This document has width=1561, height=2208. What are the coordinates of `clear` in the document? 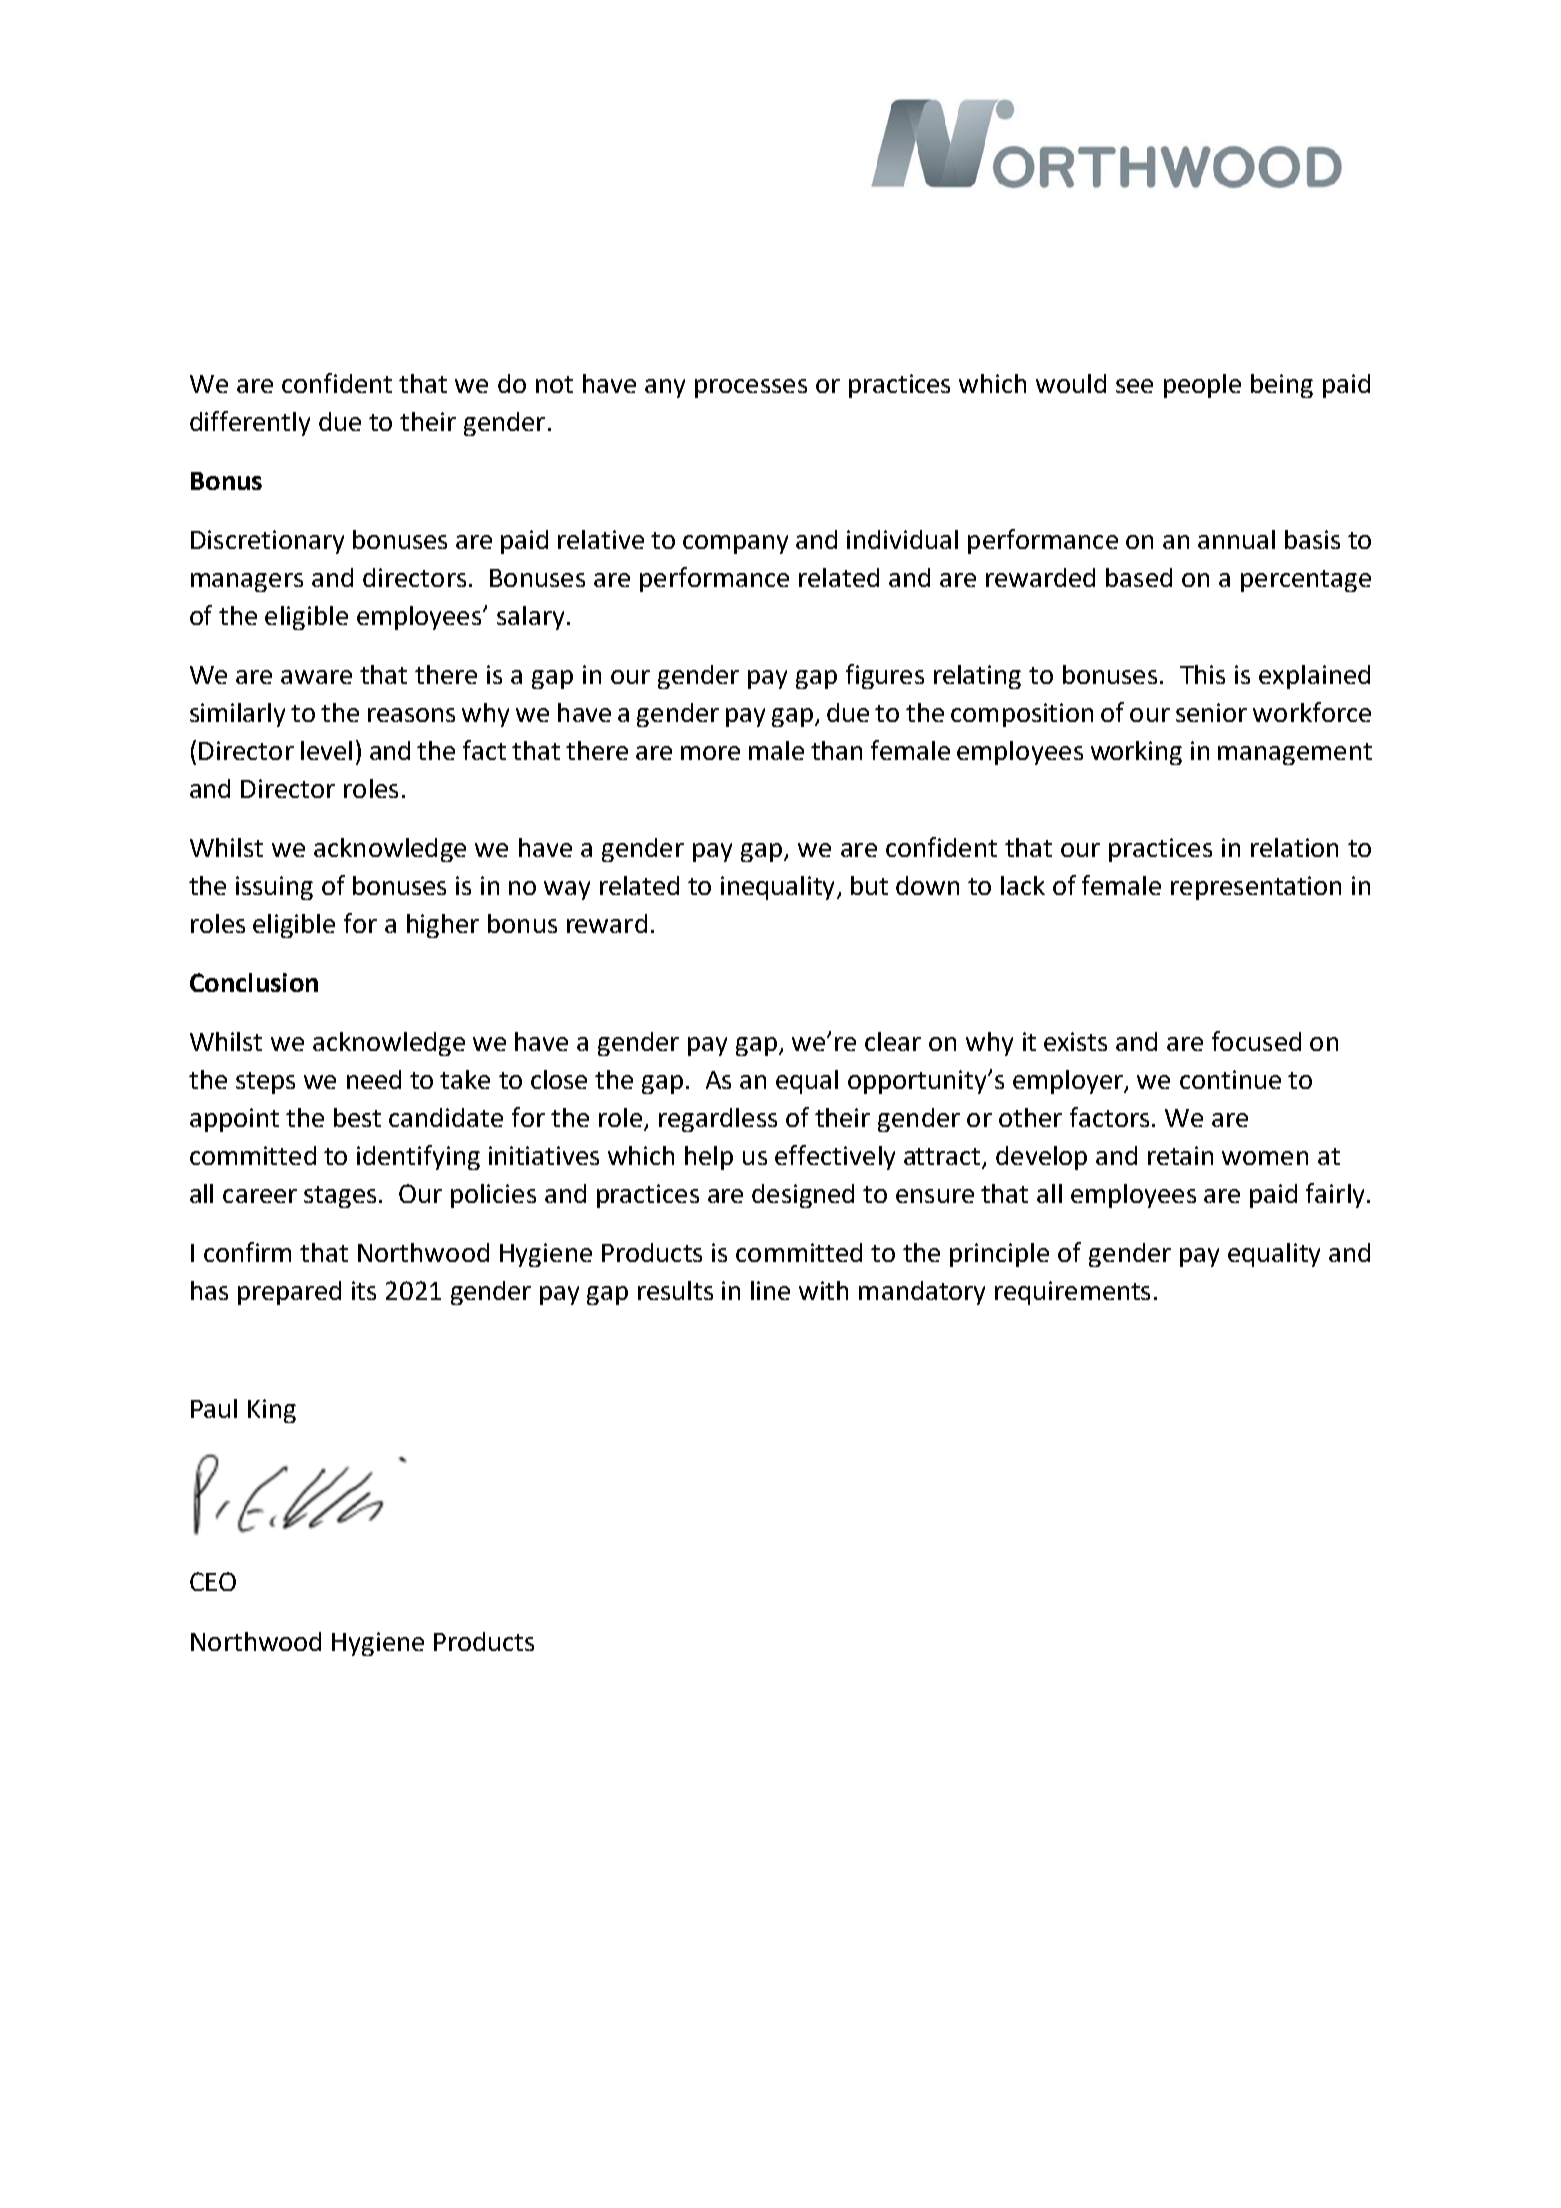 It's located at (893, 1041).
